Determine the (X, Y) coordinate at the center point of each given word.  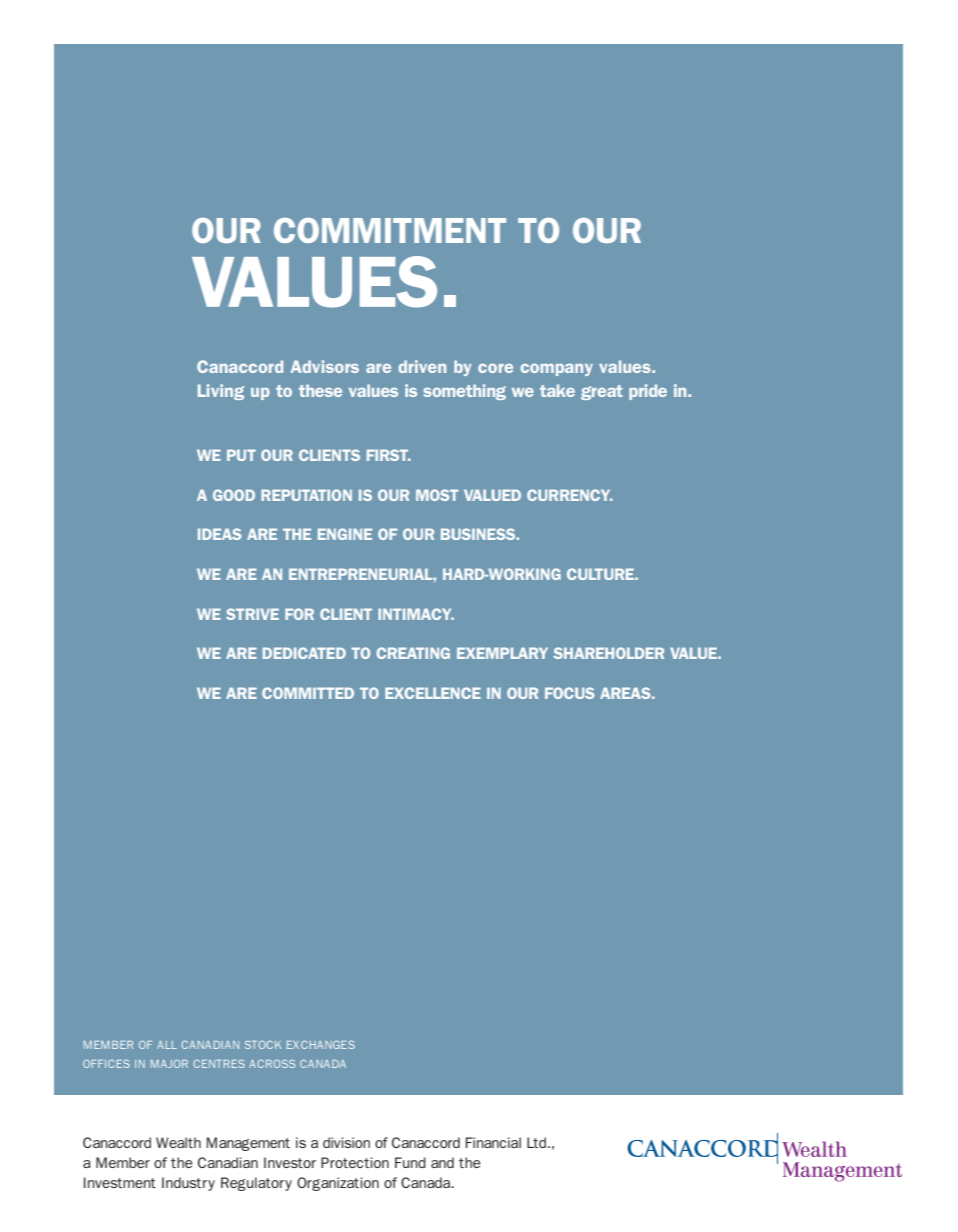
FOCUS (569, 693)
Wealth (178, 1142)
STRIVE (252, 614)
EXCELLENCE (433, 693)
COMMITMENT (390, 230)
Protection (355, 1162)
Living (221, 392)
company (556, 369)
